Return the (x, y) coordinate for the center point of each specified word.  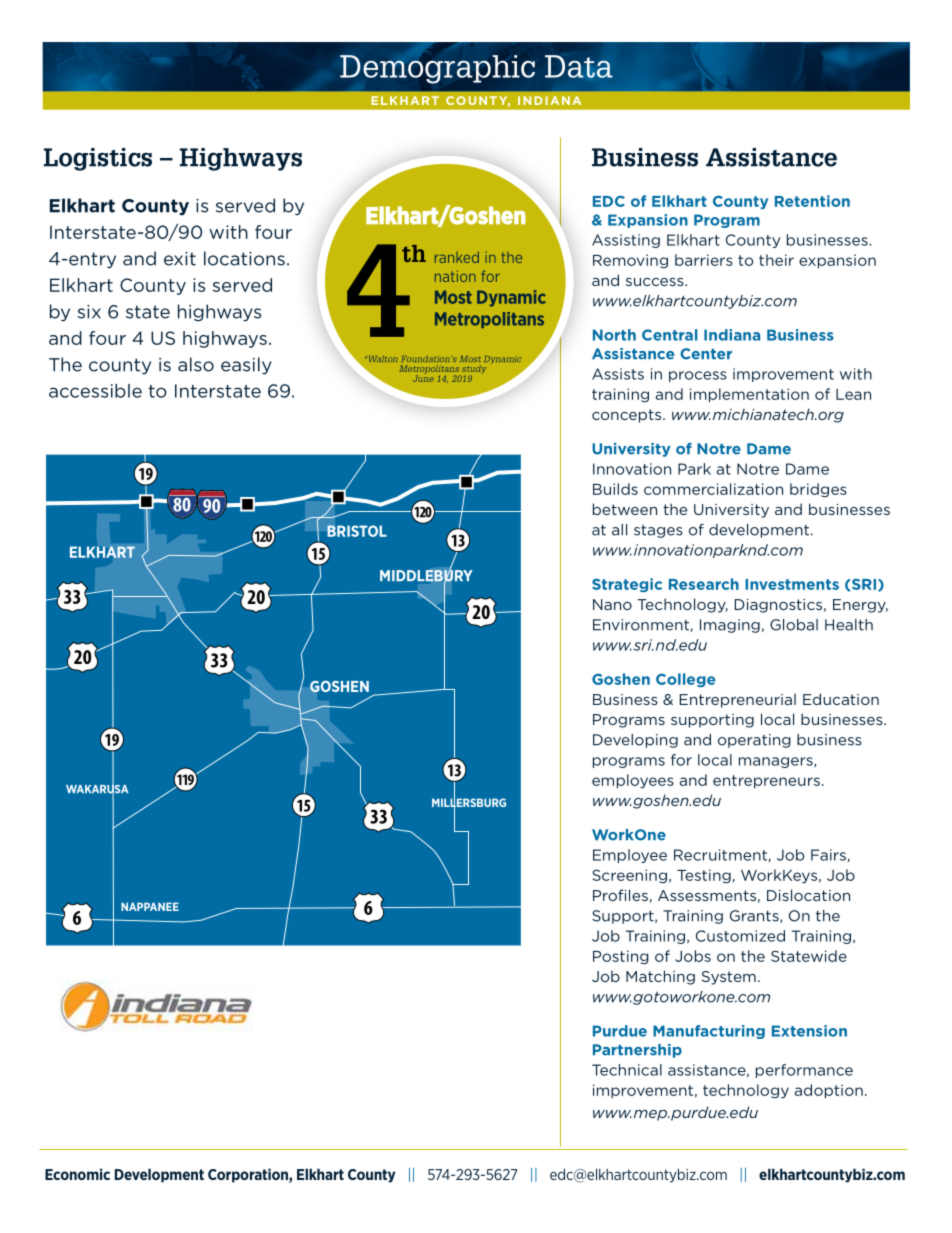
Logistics (98, 159)
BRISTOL (357, 531)
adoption (828, 1091)
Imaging (730, 626)
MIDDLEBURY (426, 576)
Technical (627, 1070)
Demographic (437, 69)
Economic (77, 1174)
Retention (812, 201)
